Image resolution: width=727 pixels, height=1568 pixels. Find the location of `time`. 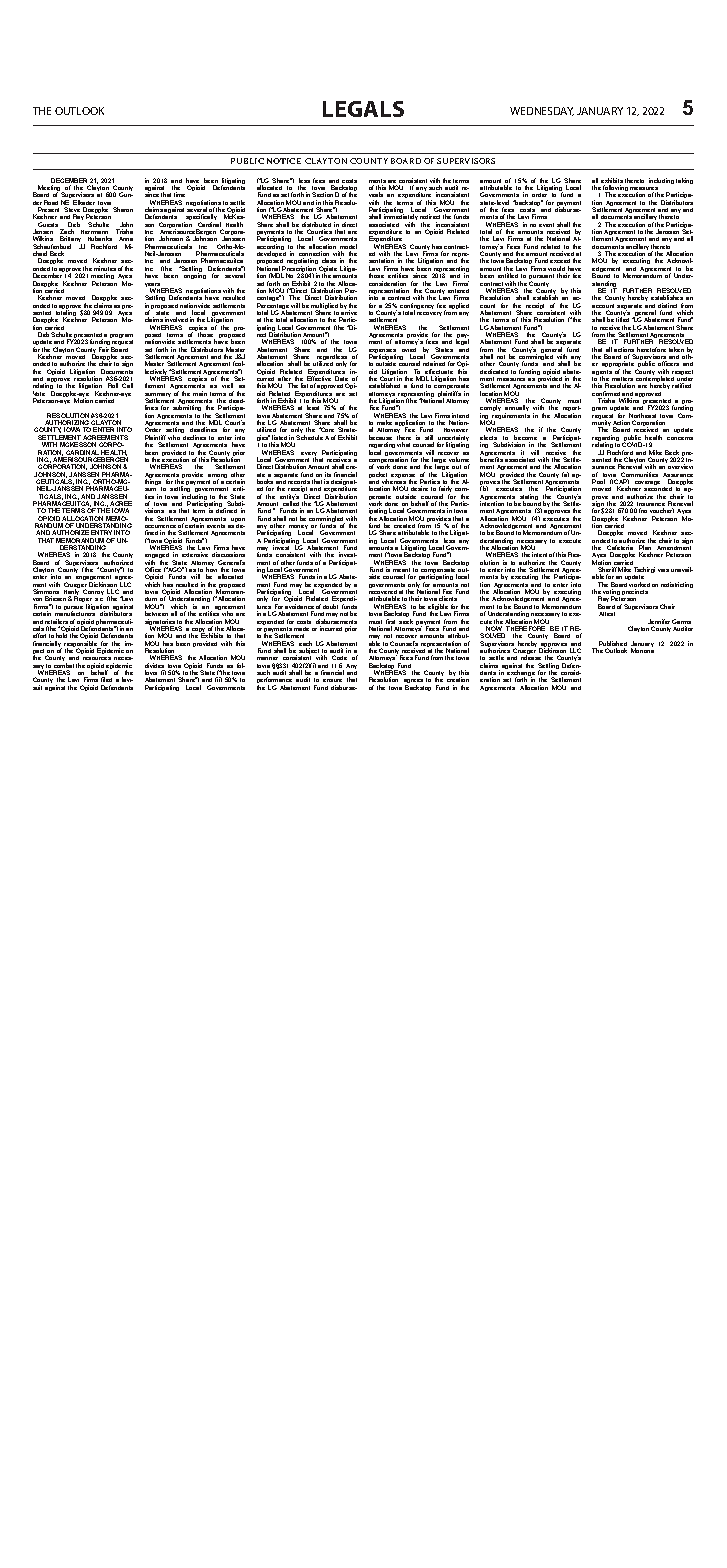

time is located at coordinates (179, 194).
